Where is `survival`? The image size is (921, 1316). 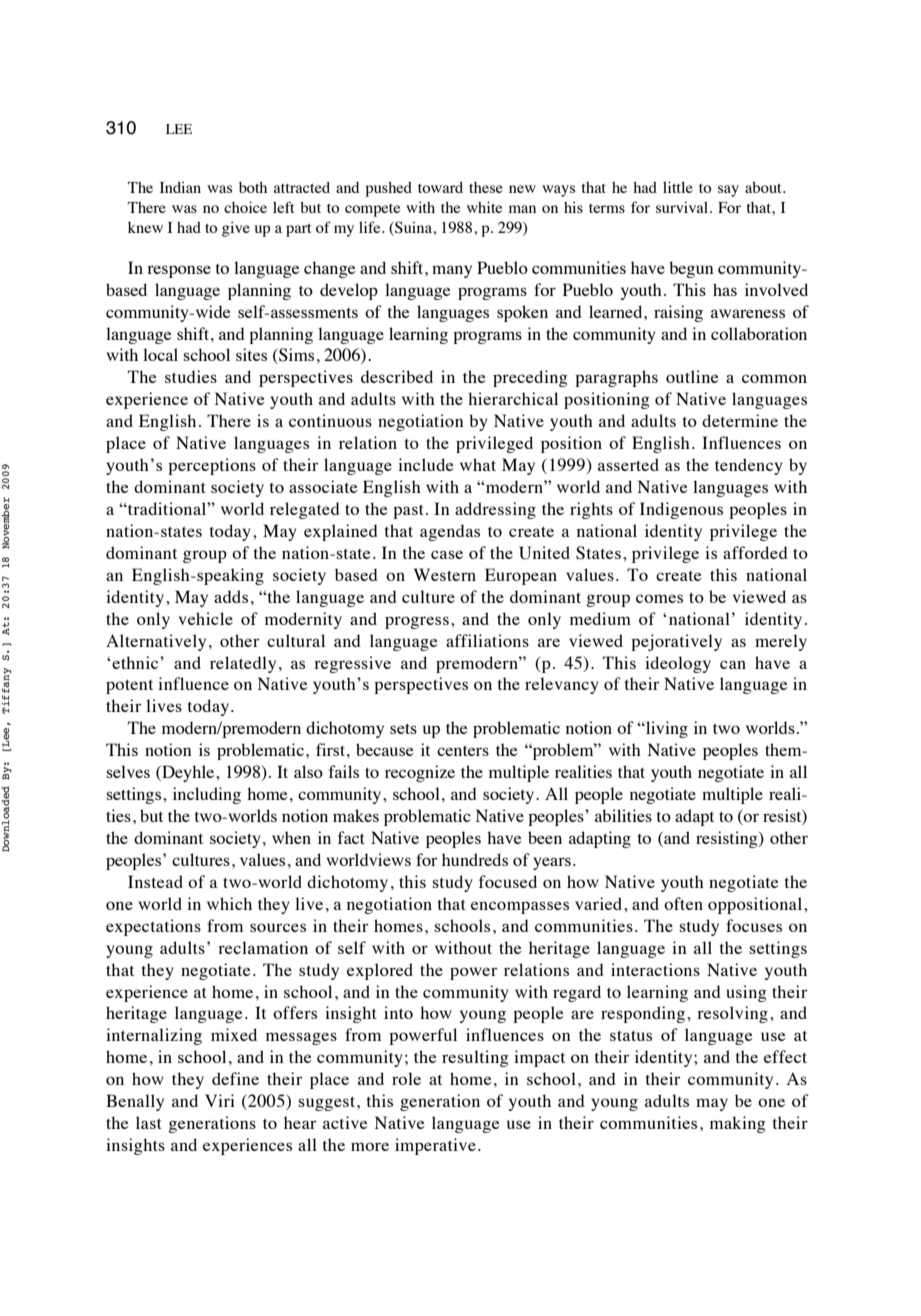
survival is located at coordinates (683, 207).
